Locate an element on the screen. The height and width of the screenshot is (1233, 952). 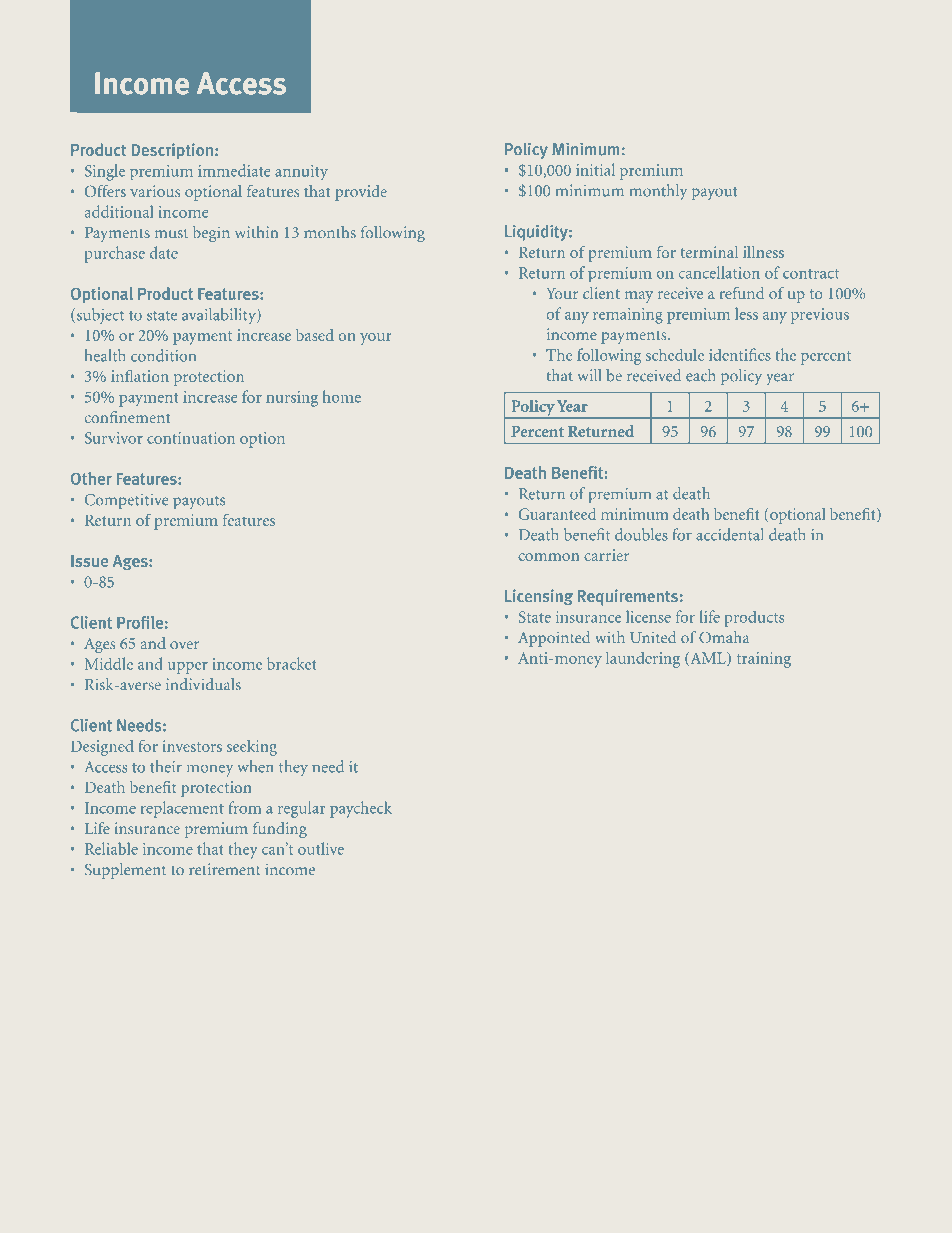
Competitive is located at coordinates (126, 501).
